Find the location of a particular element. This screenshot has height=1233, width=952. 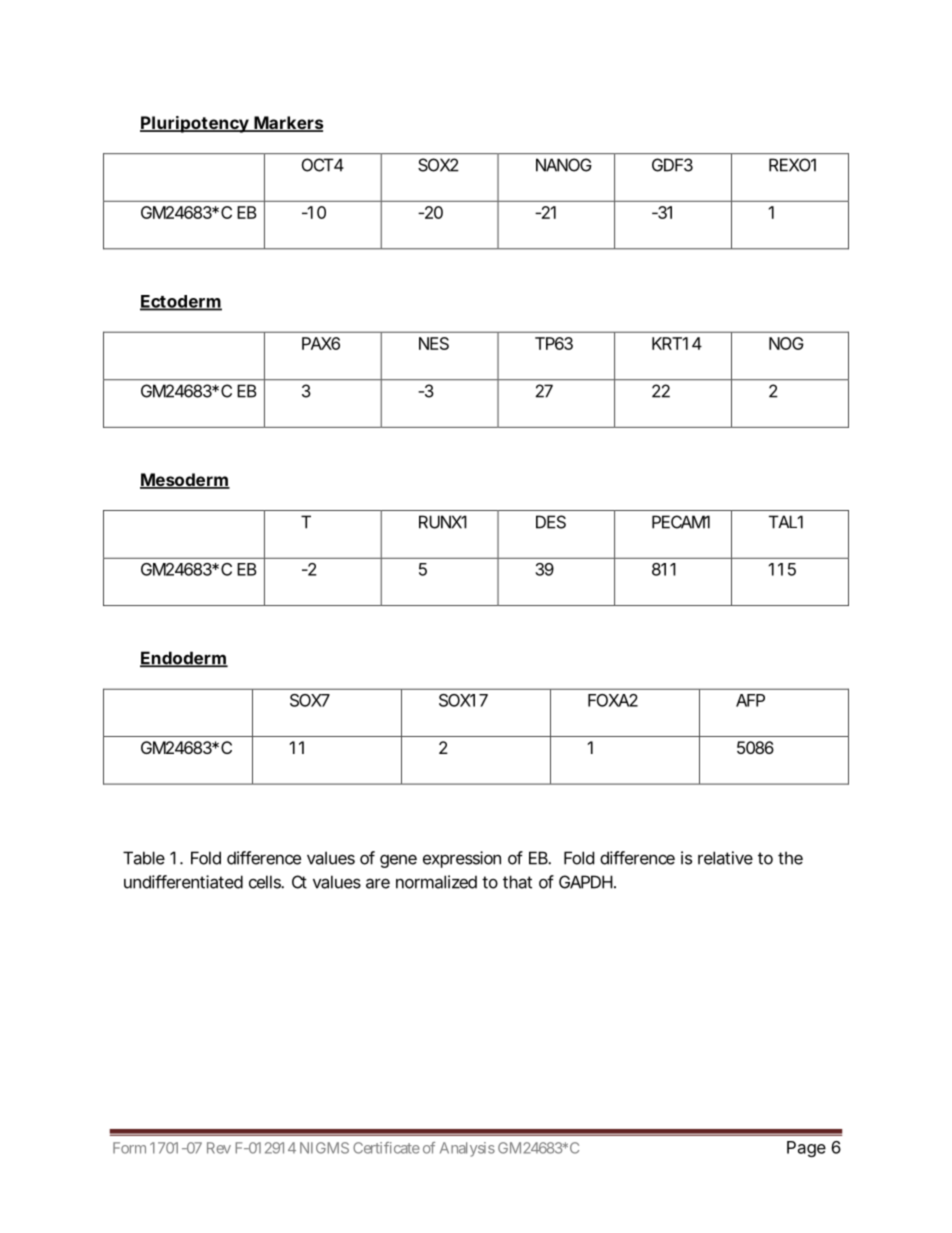

Table is located at coordinates (144, 858).
